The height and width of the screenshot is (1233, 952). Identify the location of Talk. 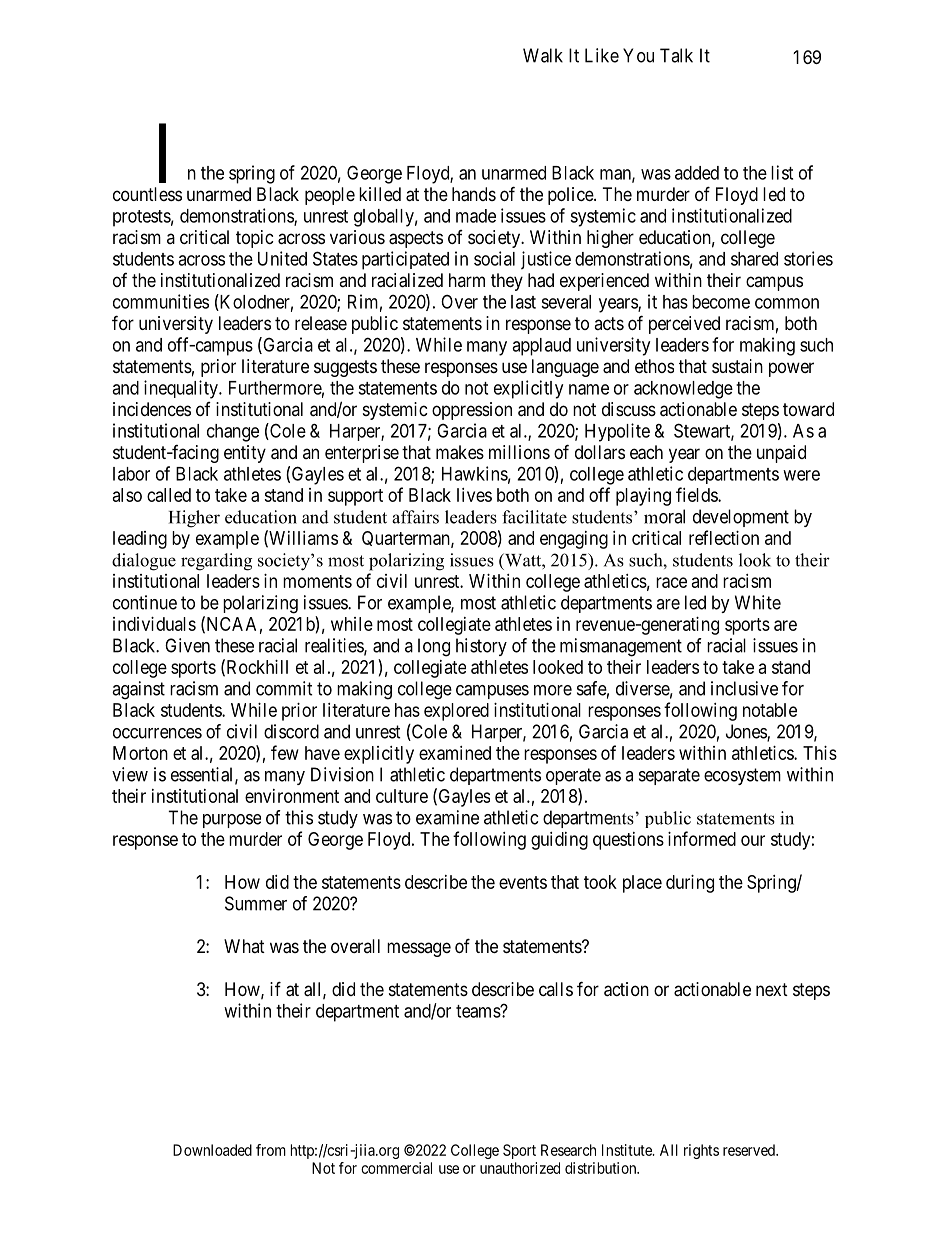
(676, 55).
